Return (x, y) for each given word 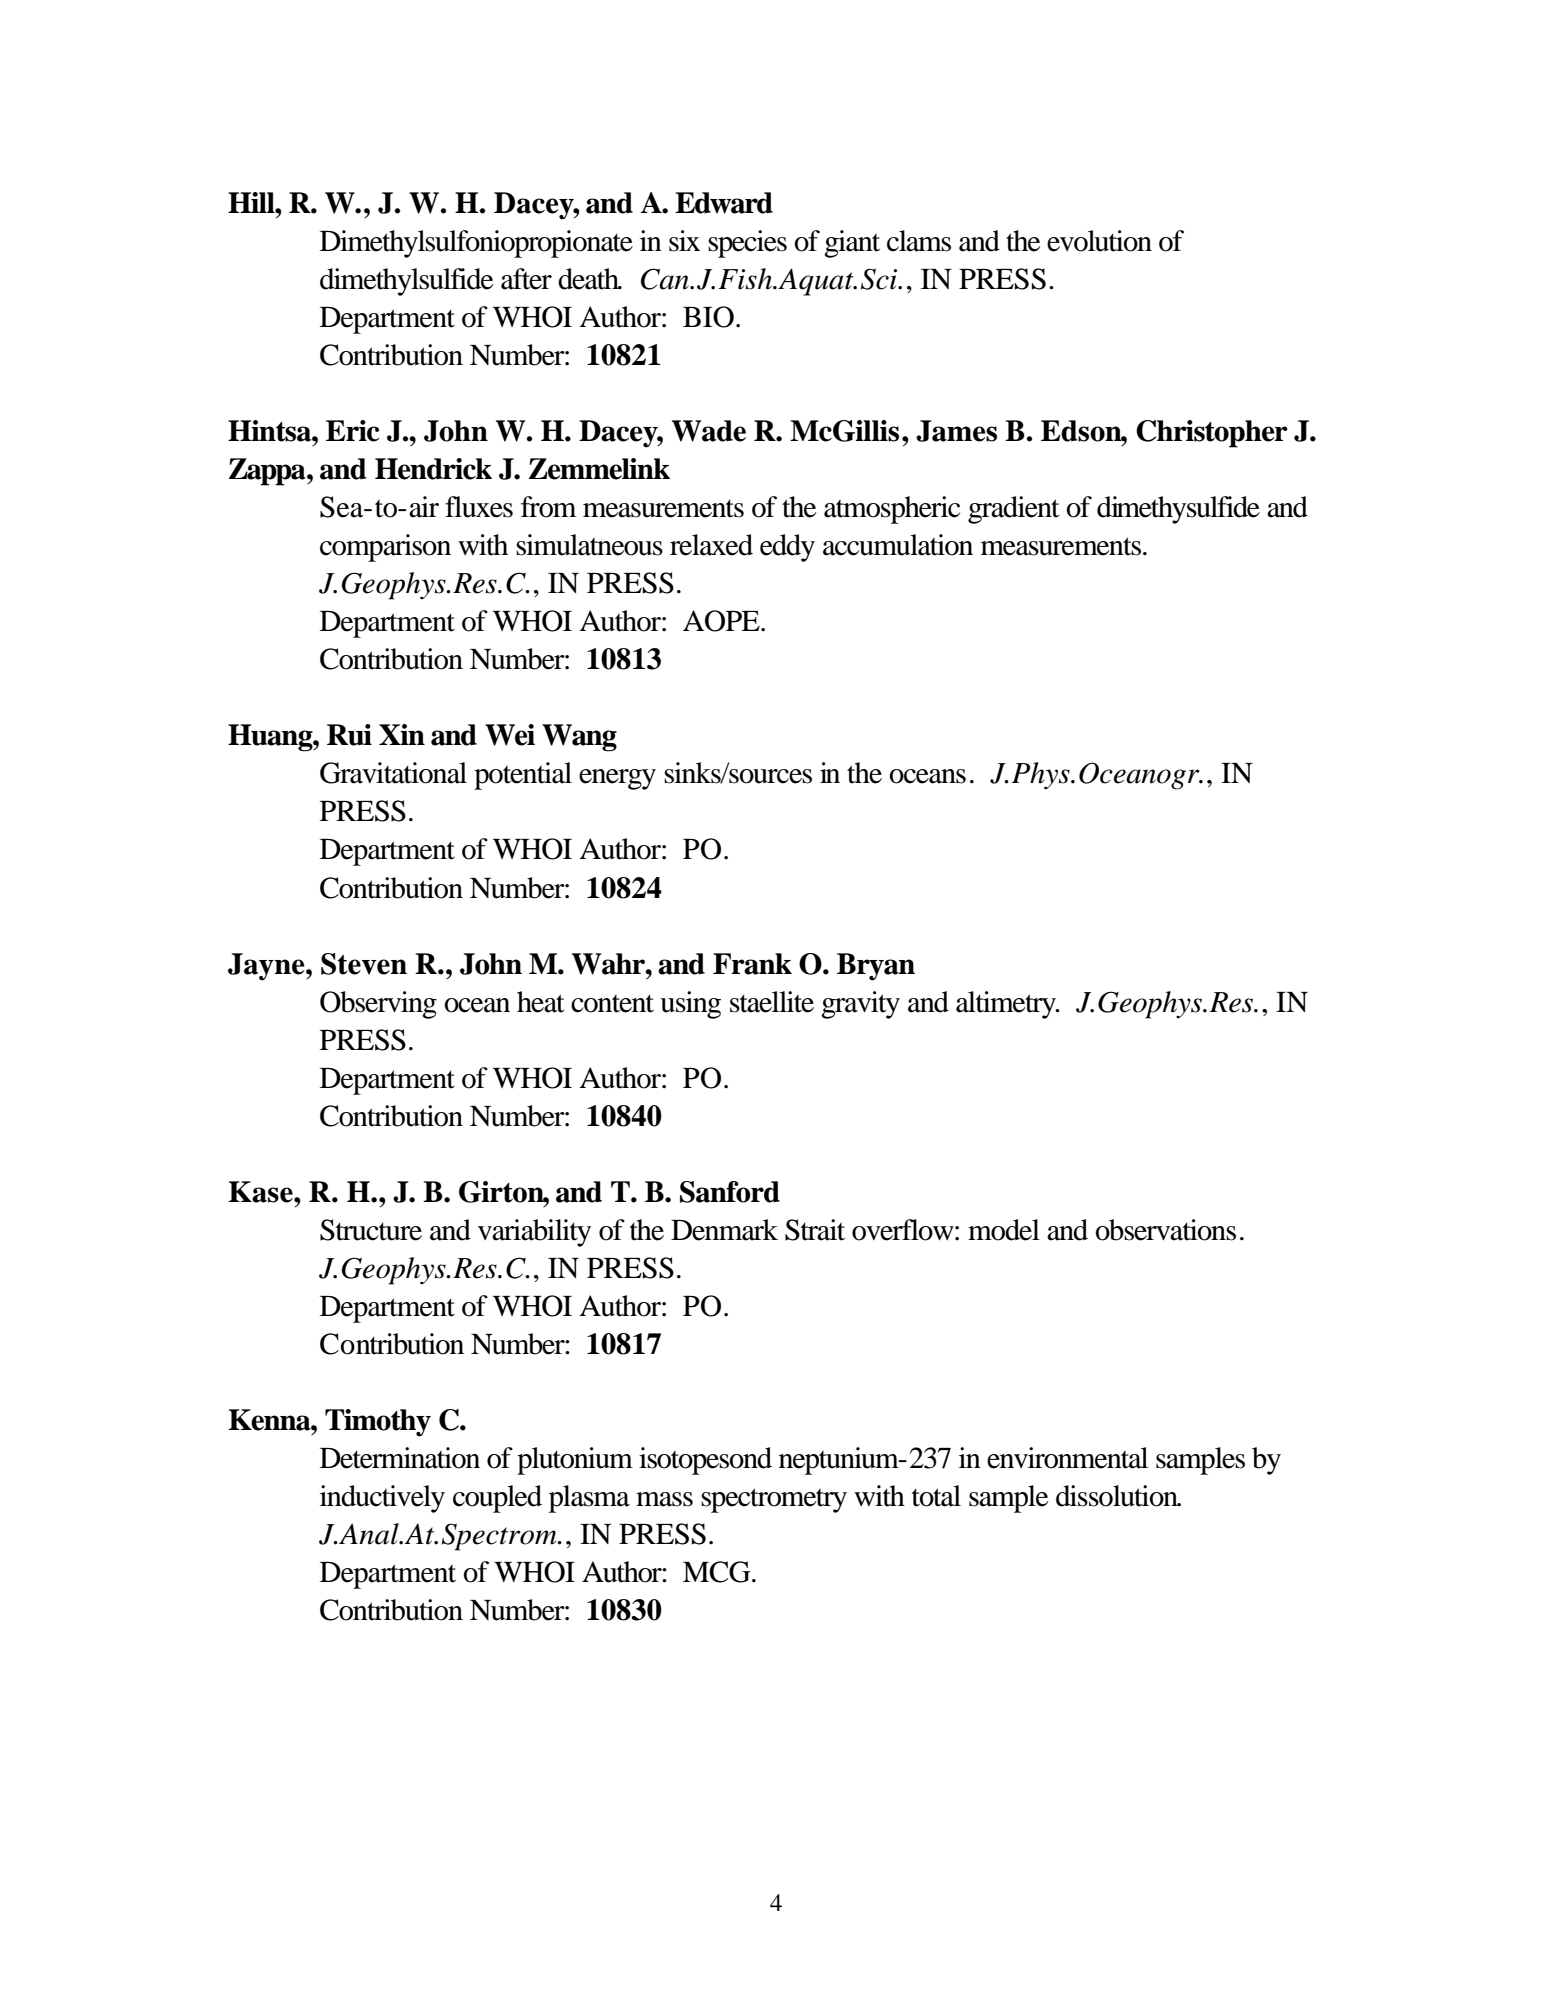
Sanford (730, 1192)
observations (1165, 1230)
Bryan (876, 967)
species (747, 244)
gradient (1014, 510)
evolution (1099, 241)
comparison (385, 548)
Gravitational (393, 773)
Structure (371, 1230)
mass (664, 1499)
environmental (1067, 1458)
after (526, 279)
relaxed (711, 545)
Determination (400, 1458)
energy (617, 779)
